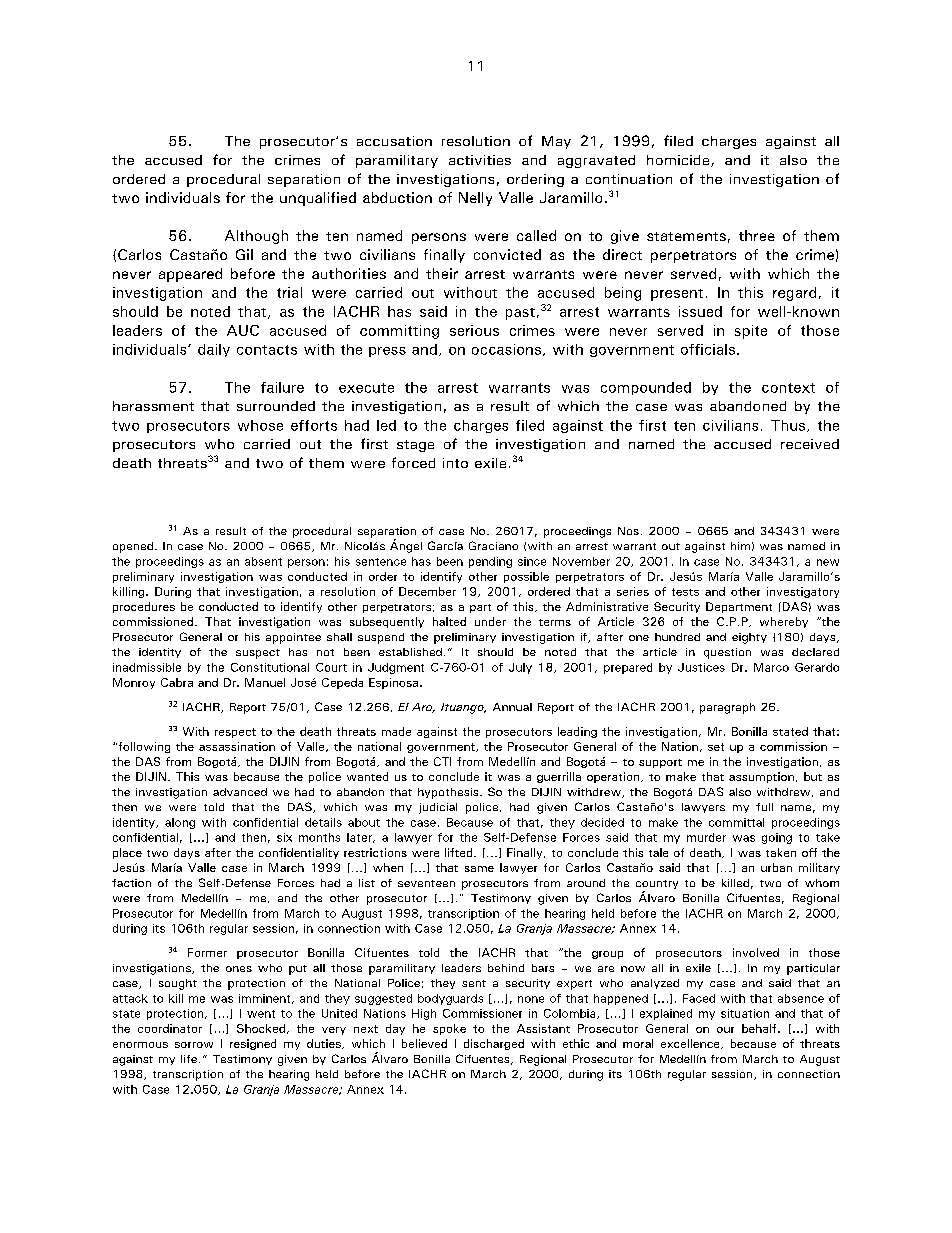 This page has height=1233, width=952. What do you see at coordinates (784, 622) in the page?
I see `whereby` at bounding box center [784, 622].
